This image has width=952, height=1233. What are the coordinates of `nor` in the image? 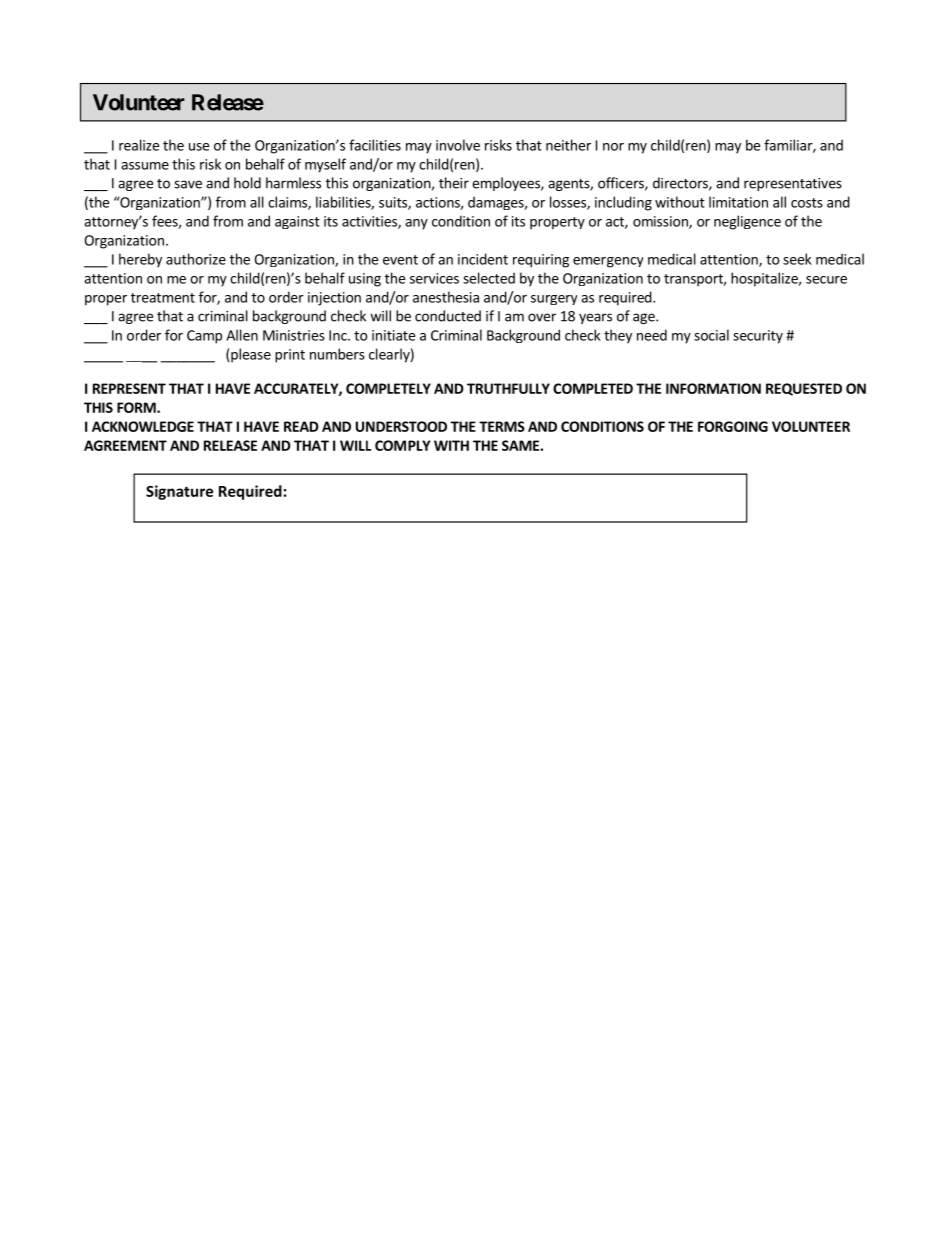 It's located at (613, 147).
